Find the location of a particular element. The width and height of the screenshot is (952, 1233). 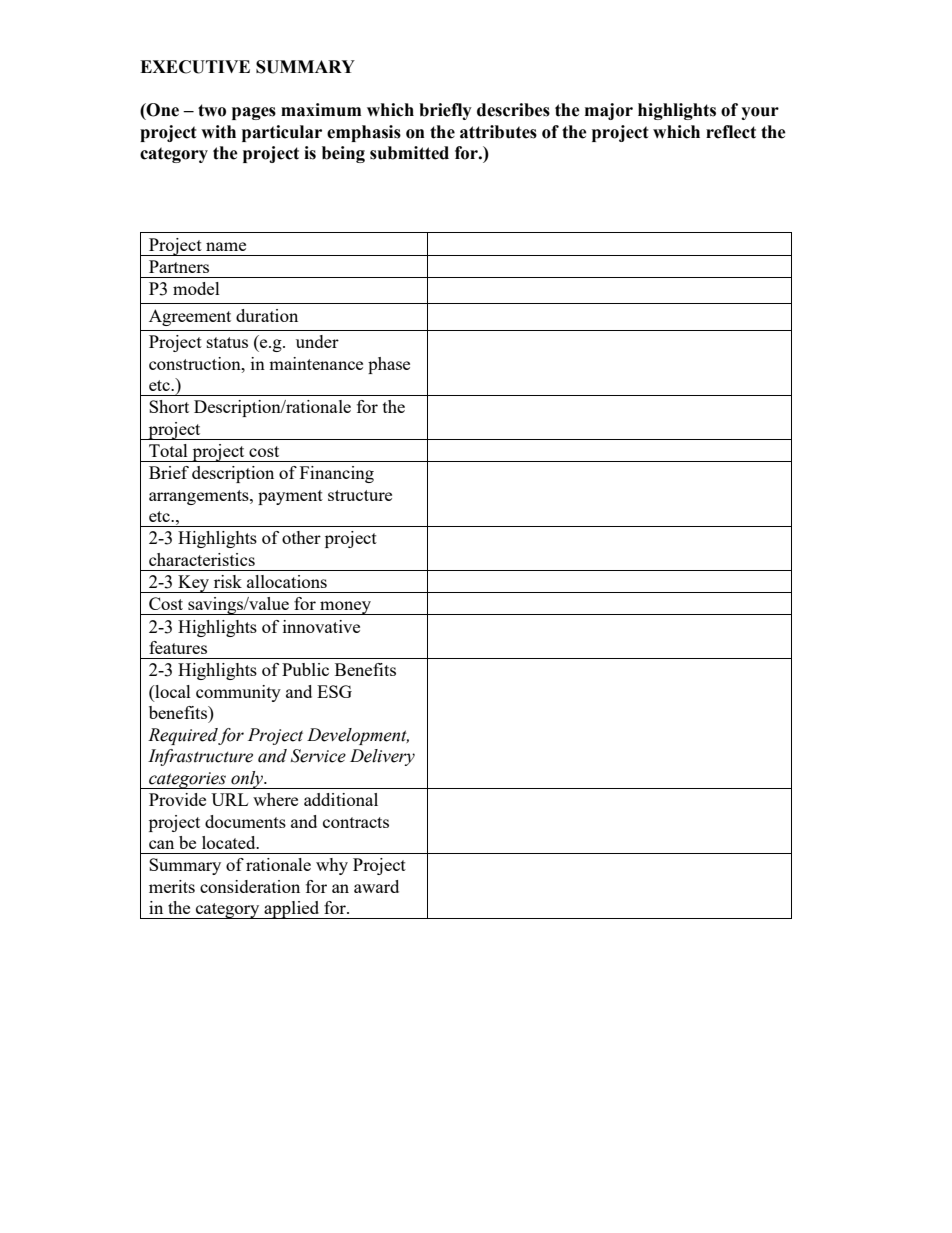

phase is located at coordinates (389, 365).
